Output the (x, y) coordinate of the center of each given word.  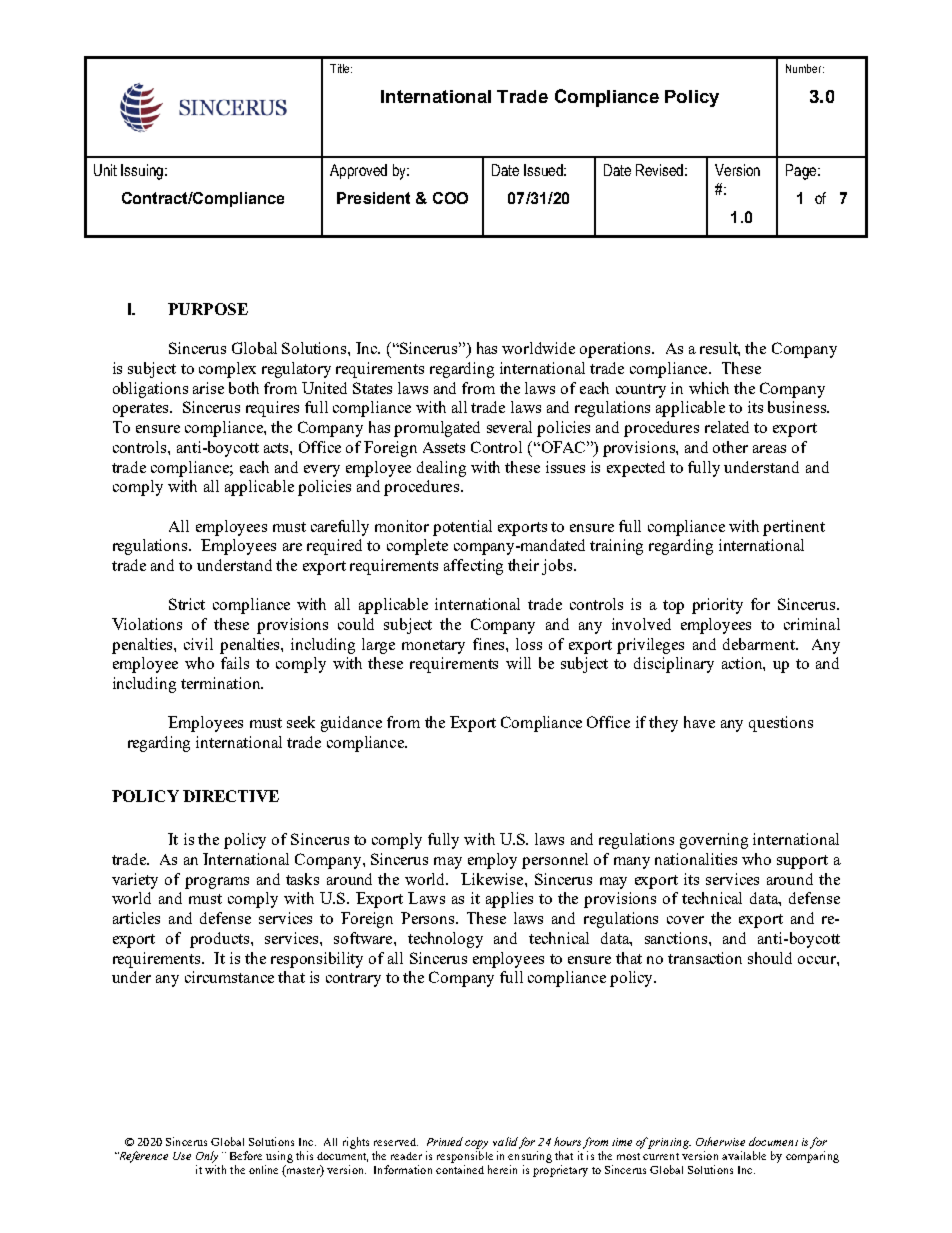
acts (277, 448)
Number (805, 68)
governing (714, 841)
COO (450, 198)
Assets (444, 447)
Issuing (142, 172)
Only (207, 1157)
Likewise (493, 879)
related (727, 427)
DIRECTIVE (231, 796)
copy (476, 1144)
